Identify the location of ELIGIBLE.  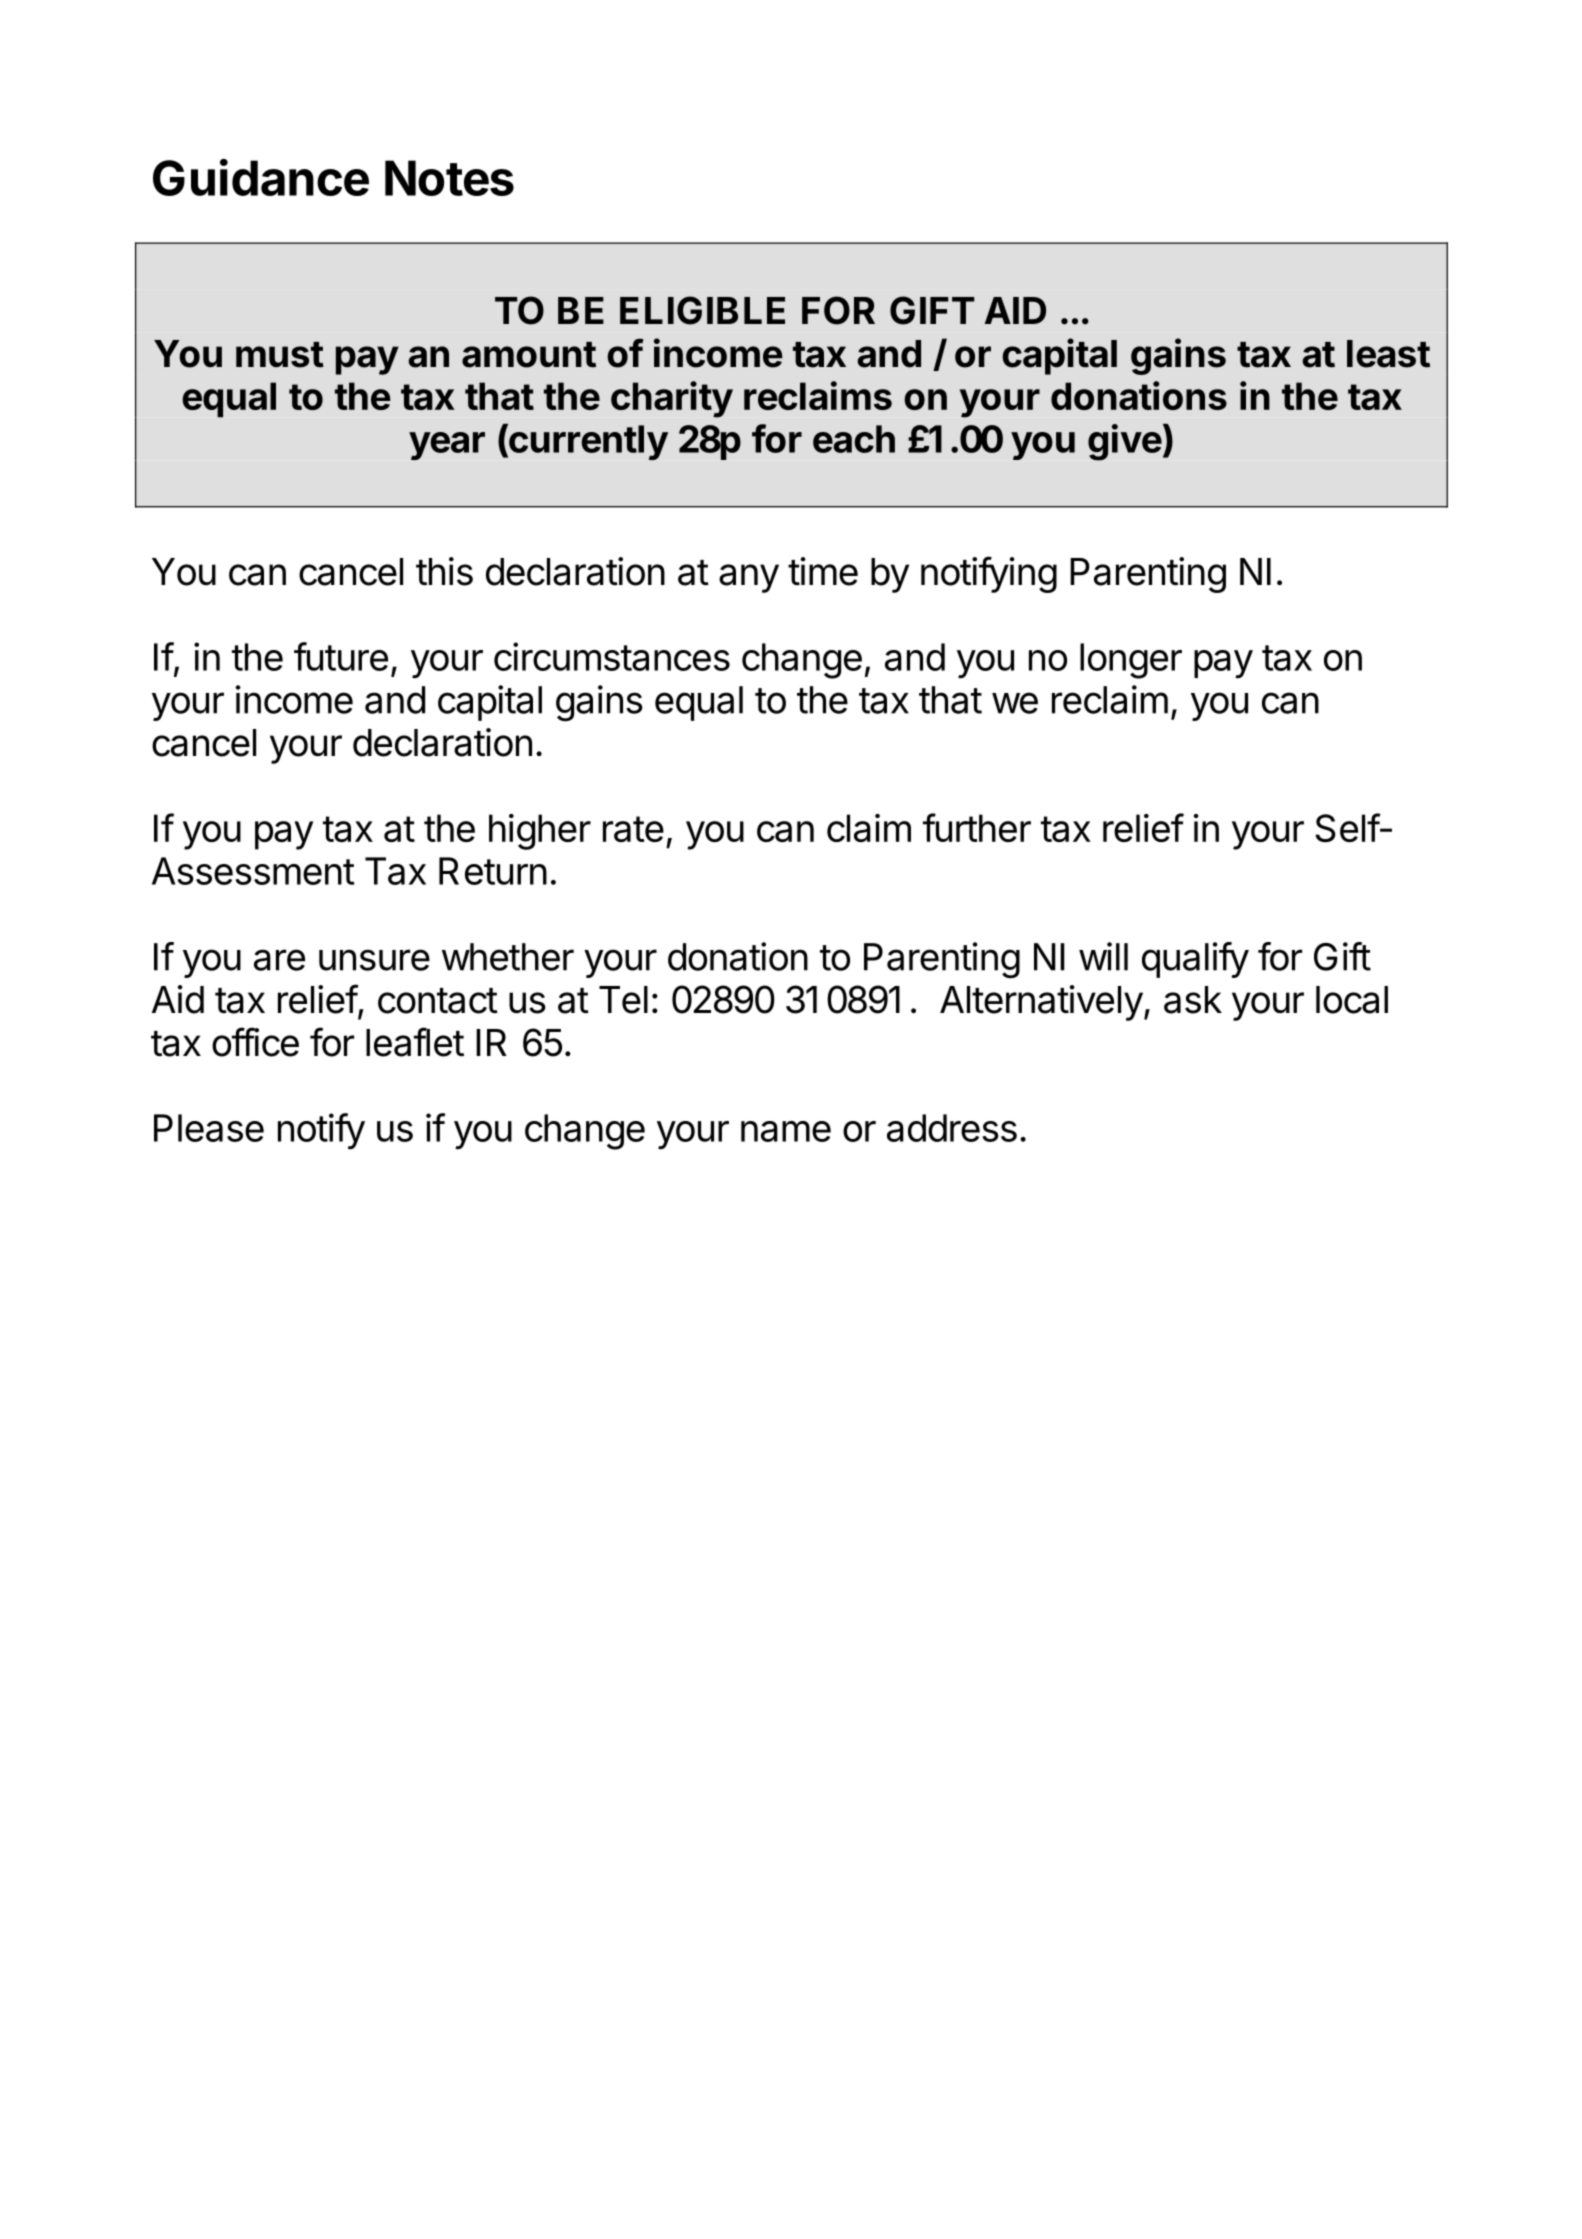
(702, 310).
